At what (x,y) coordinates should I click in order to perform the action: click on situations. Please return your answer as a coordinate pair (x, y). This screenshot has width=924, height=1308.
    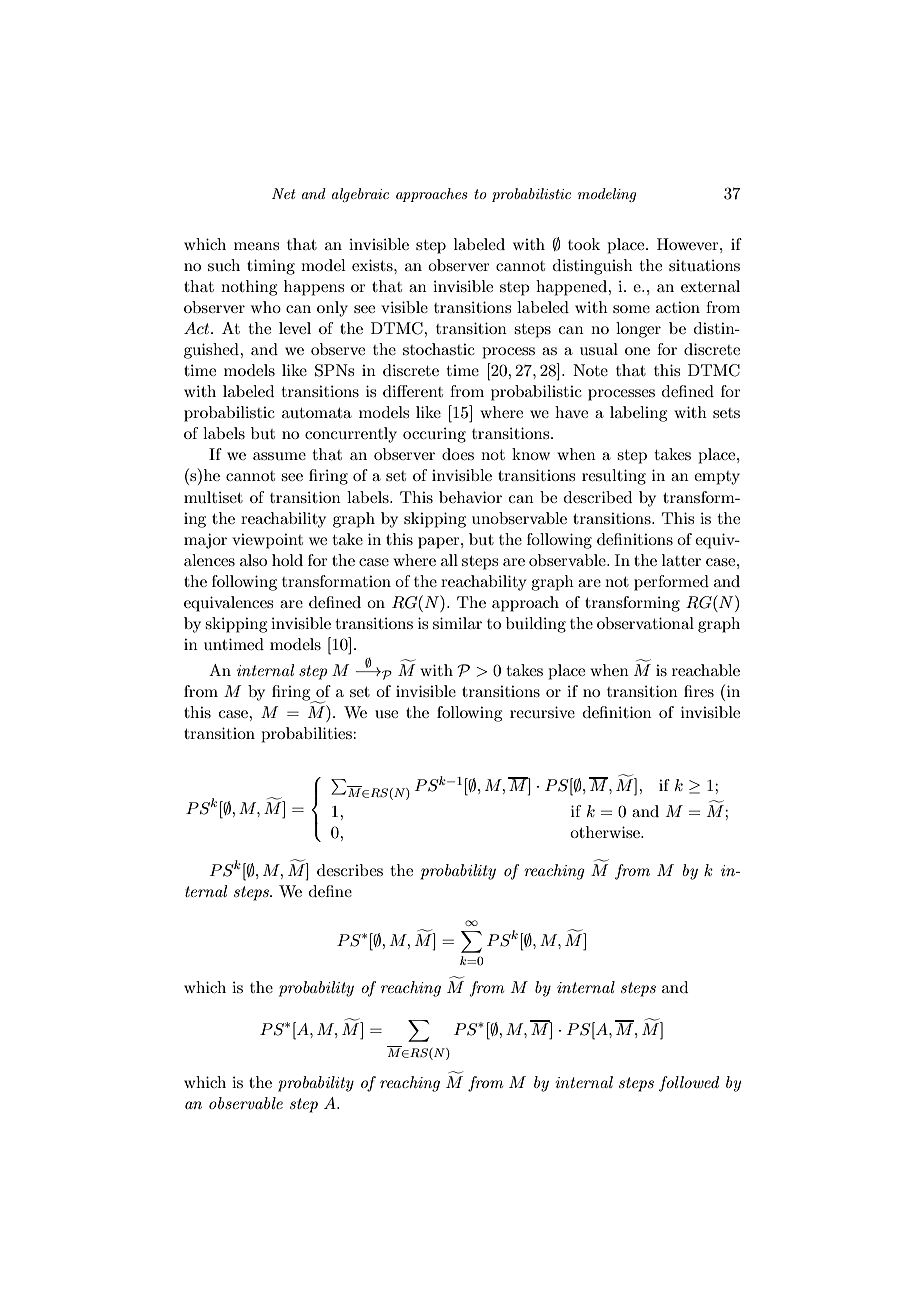
    Looking at the image, I should click on (704, 265).
